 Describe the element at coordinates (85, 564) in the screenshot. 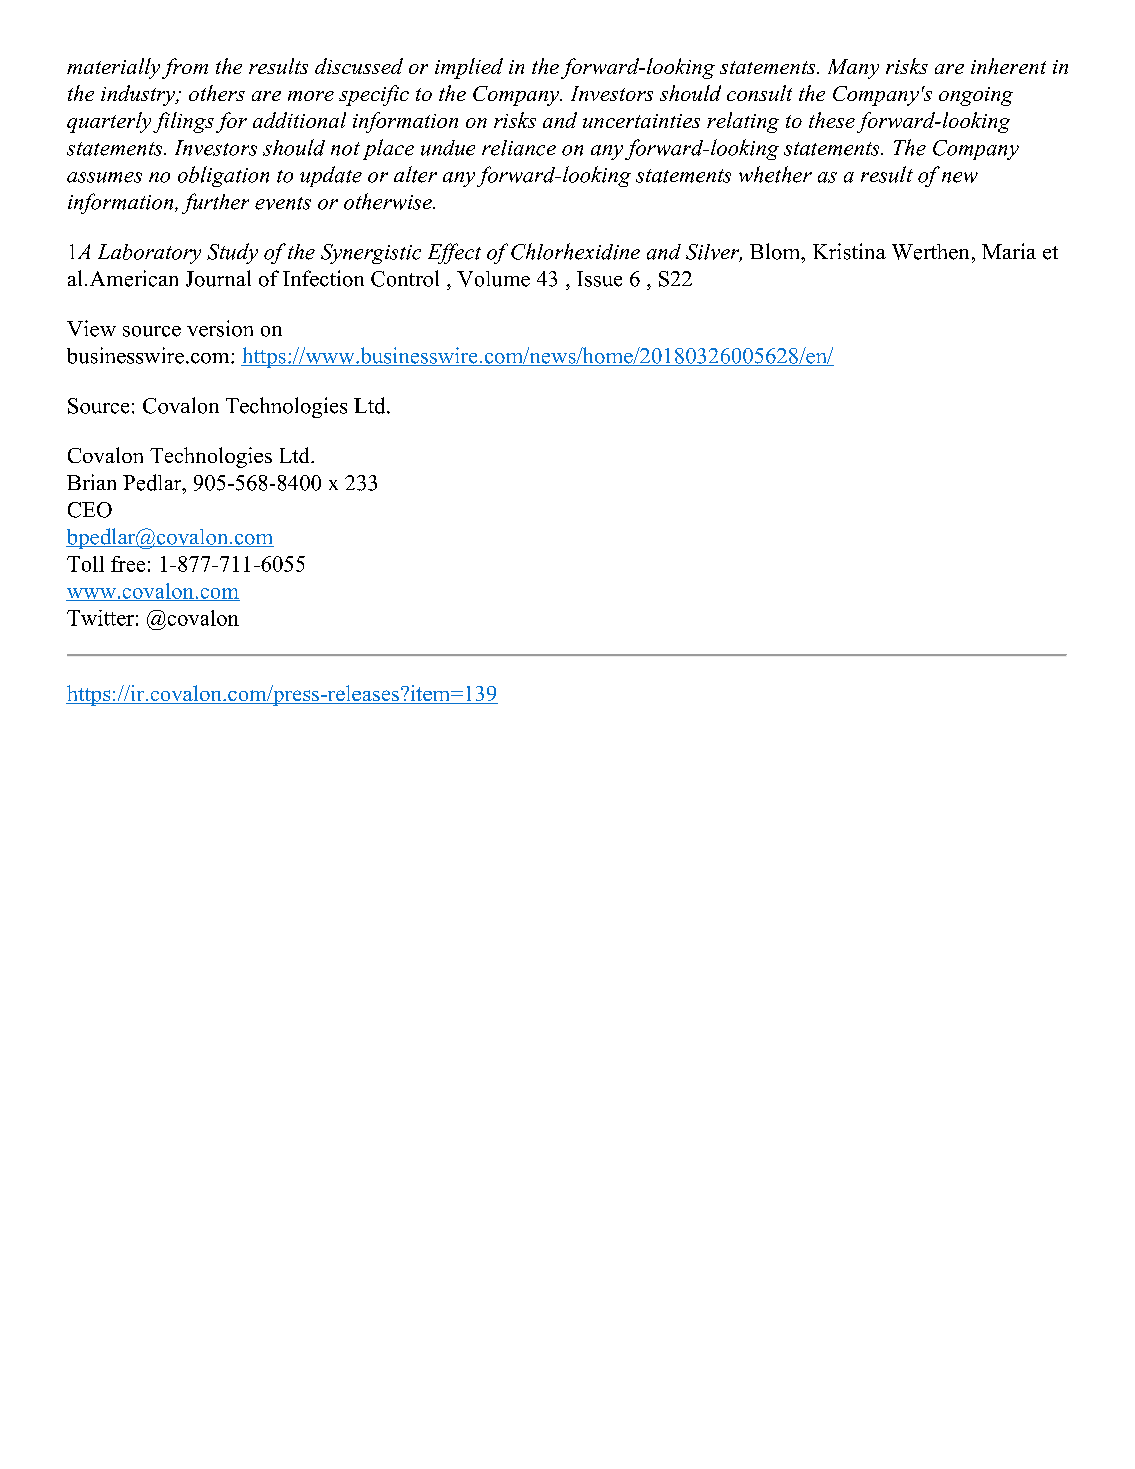

I see `Toll` at that location.
